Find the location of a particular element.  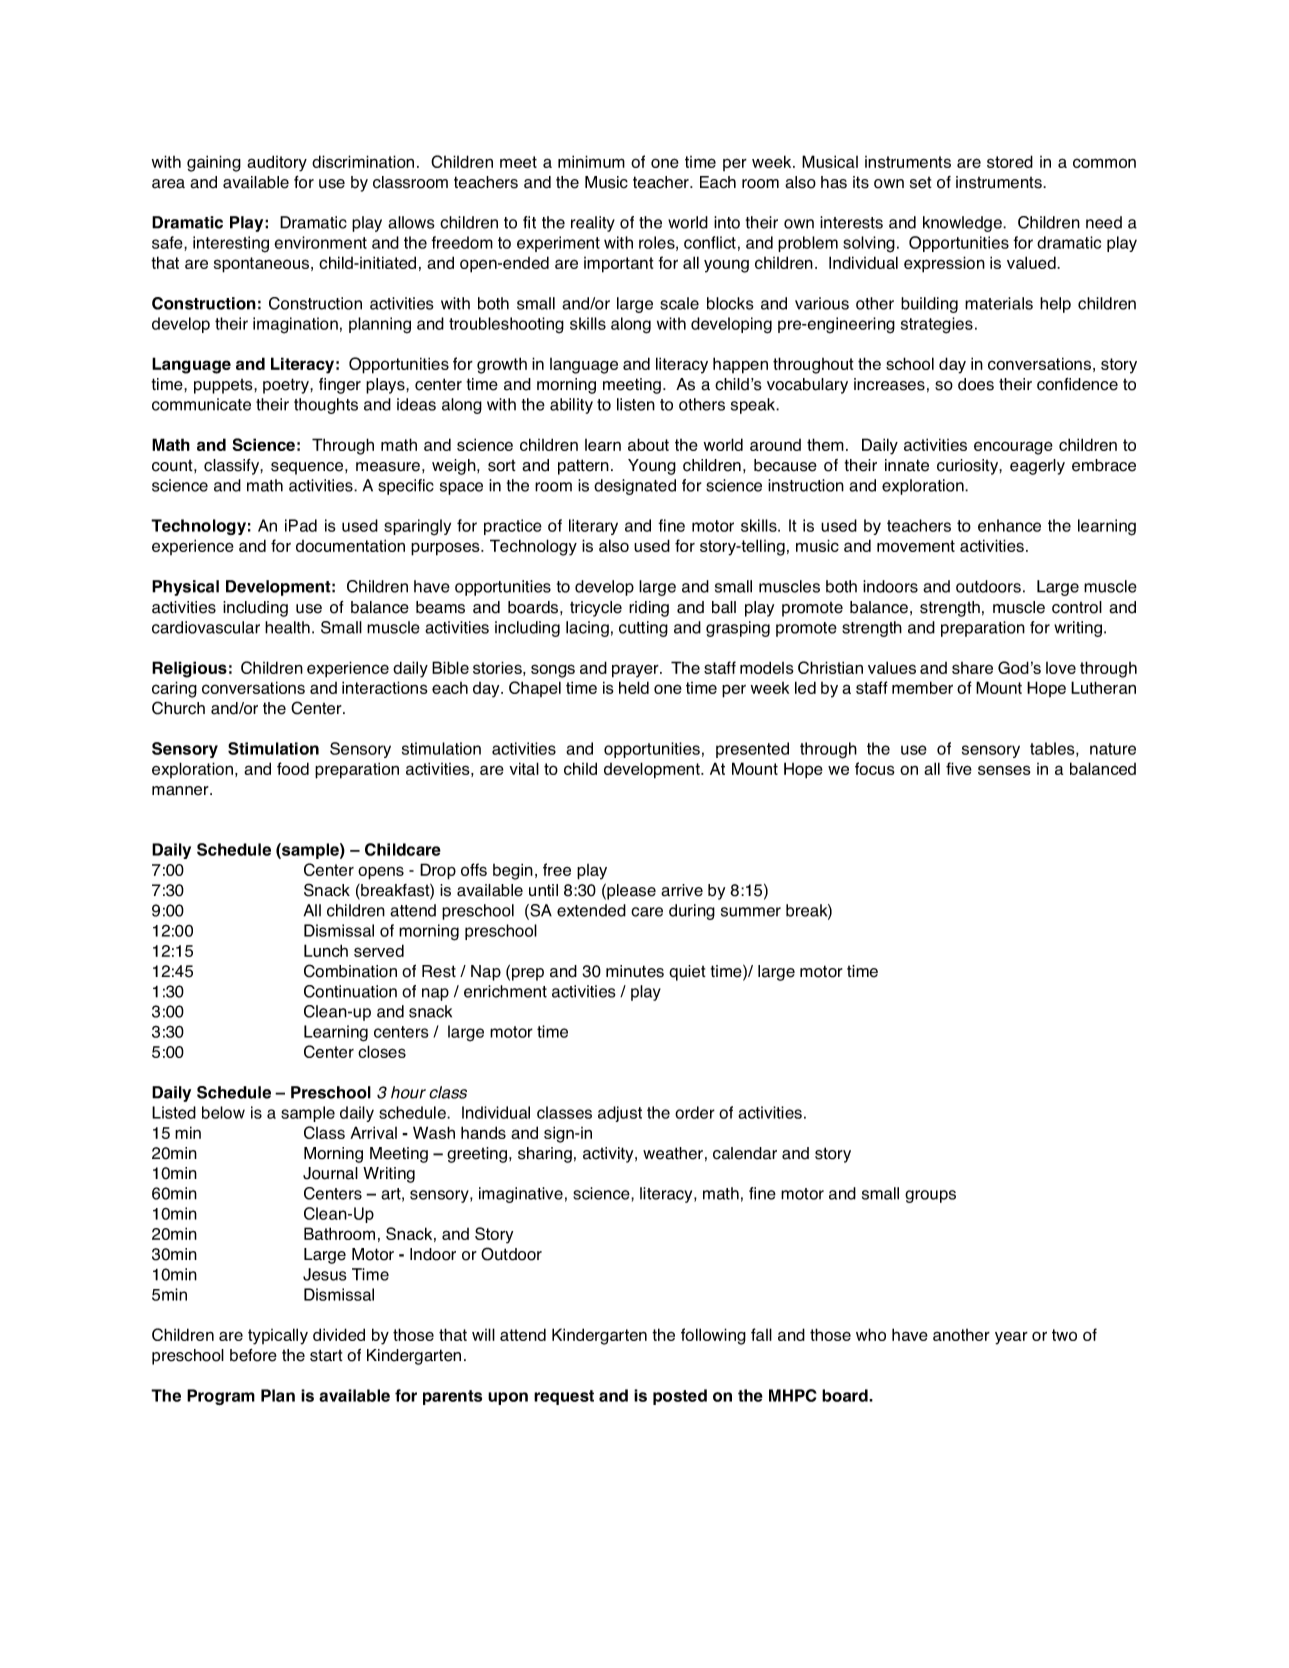

reality is located at coordinates (593, 224).
